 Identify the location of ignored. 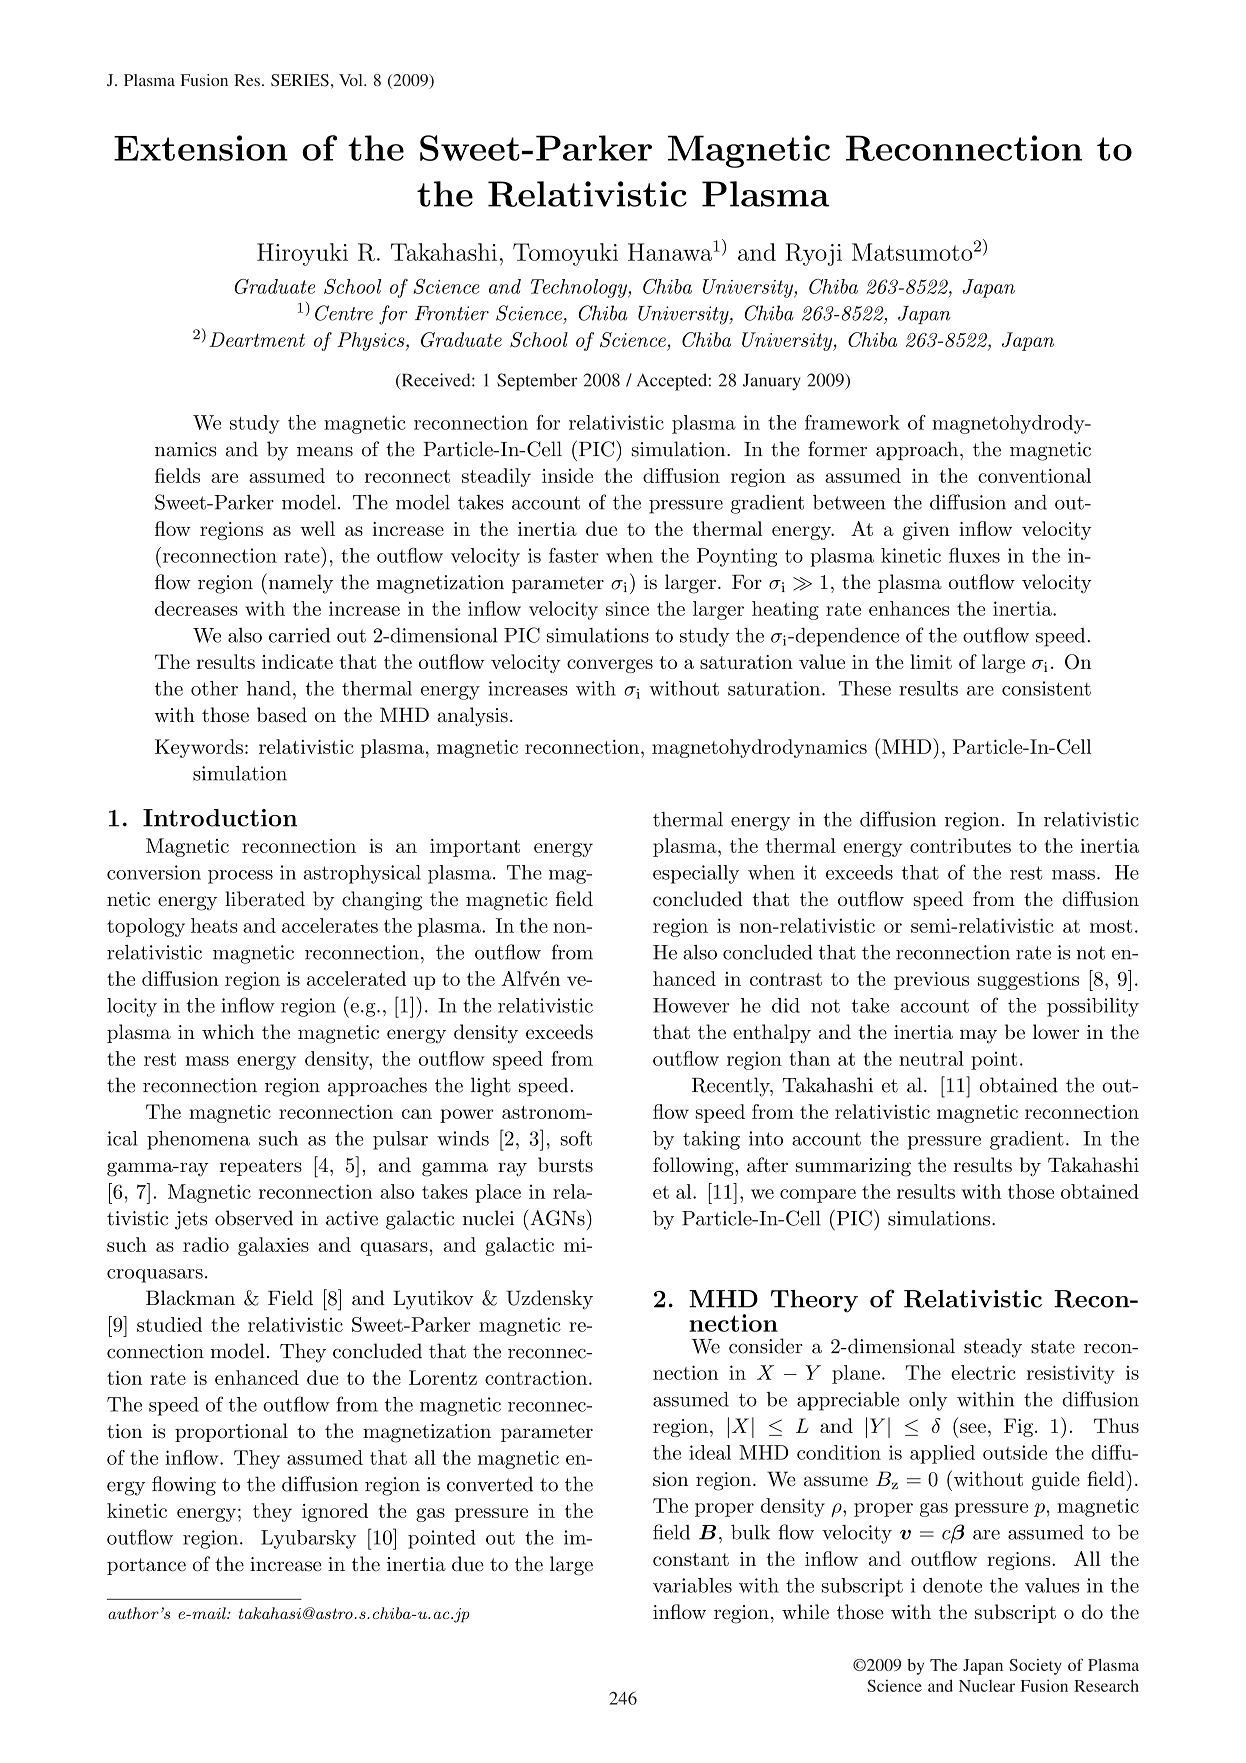
(335, 1512).
